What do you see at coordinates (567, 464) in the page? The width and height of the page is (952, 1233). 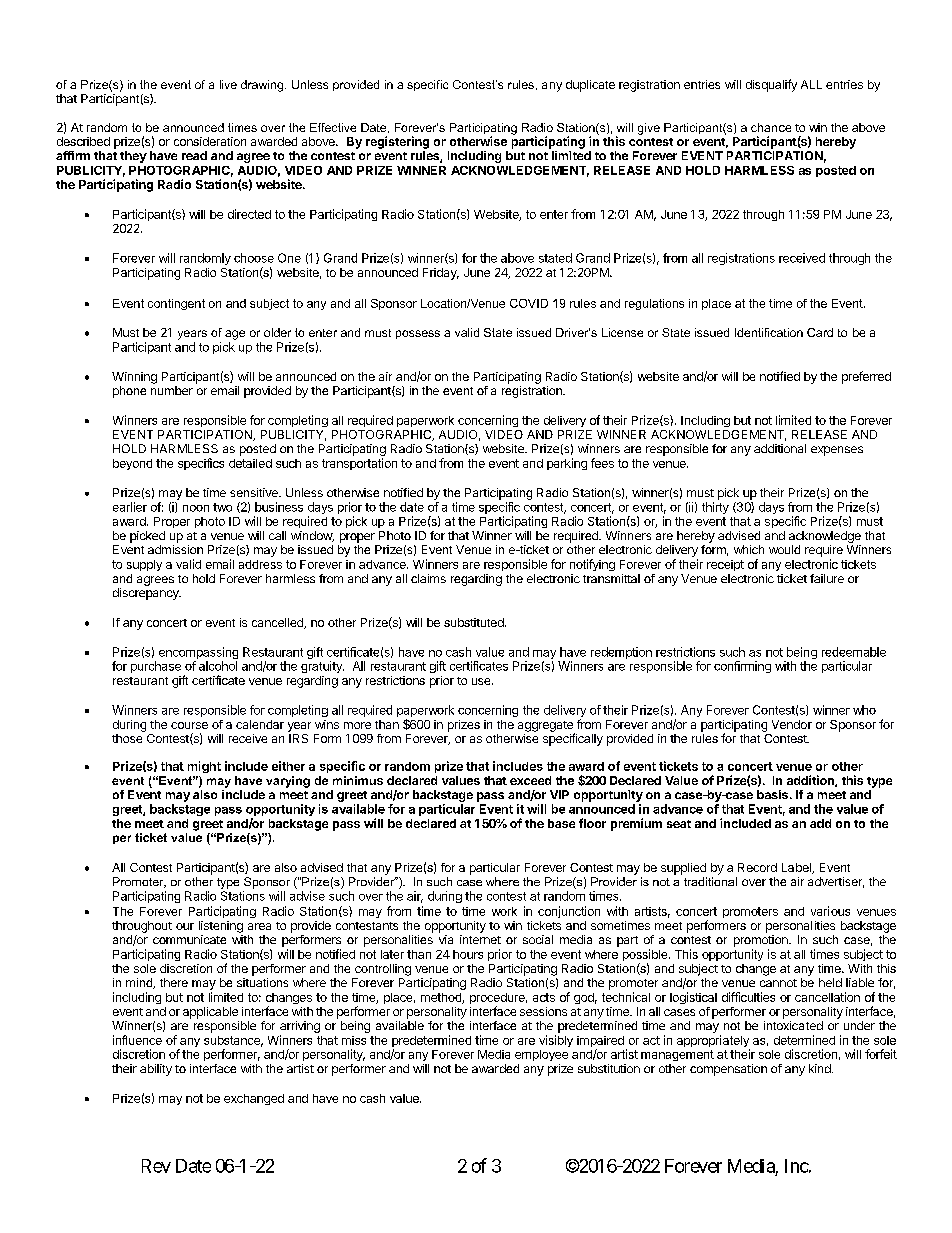 I see `parking` at bounding box center [567, 464].
